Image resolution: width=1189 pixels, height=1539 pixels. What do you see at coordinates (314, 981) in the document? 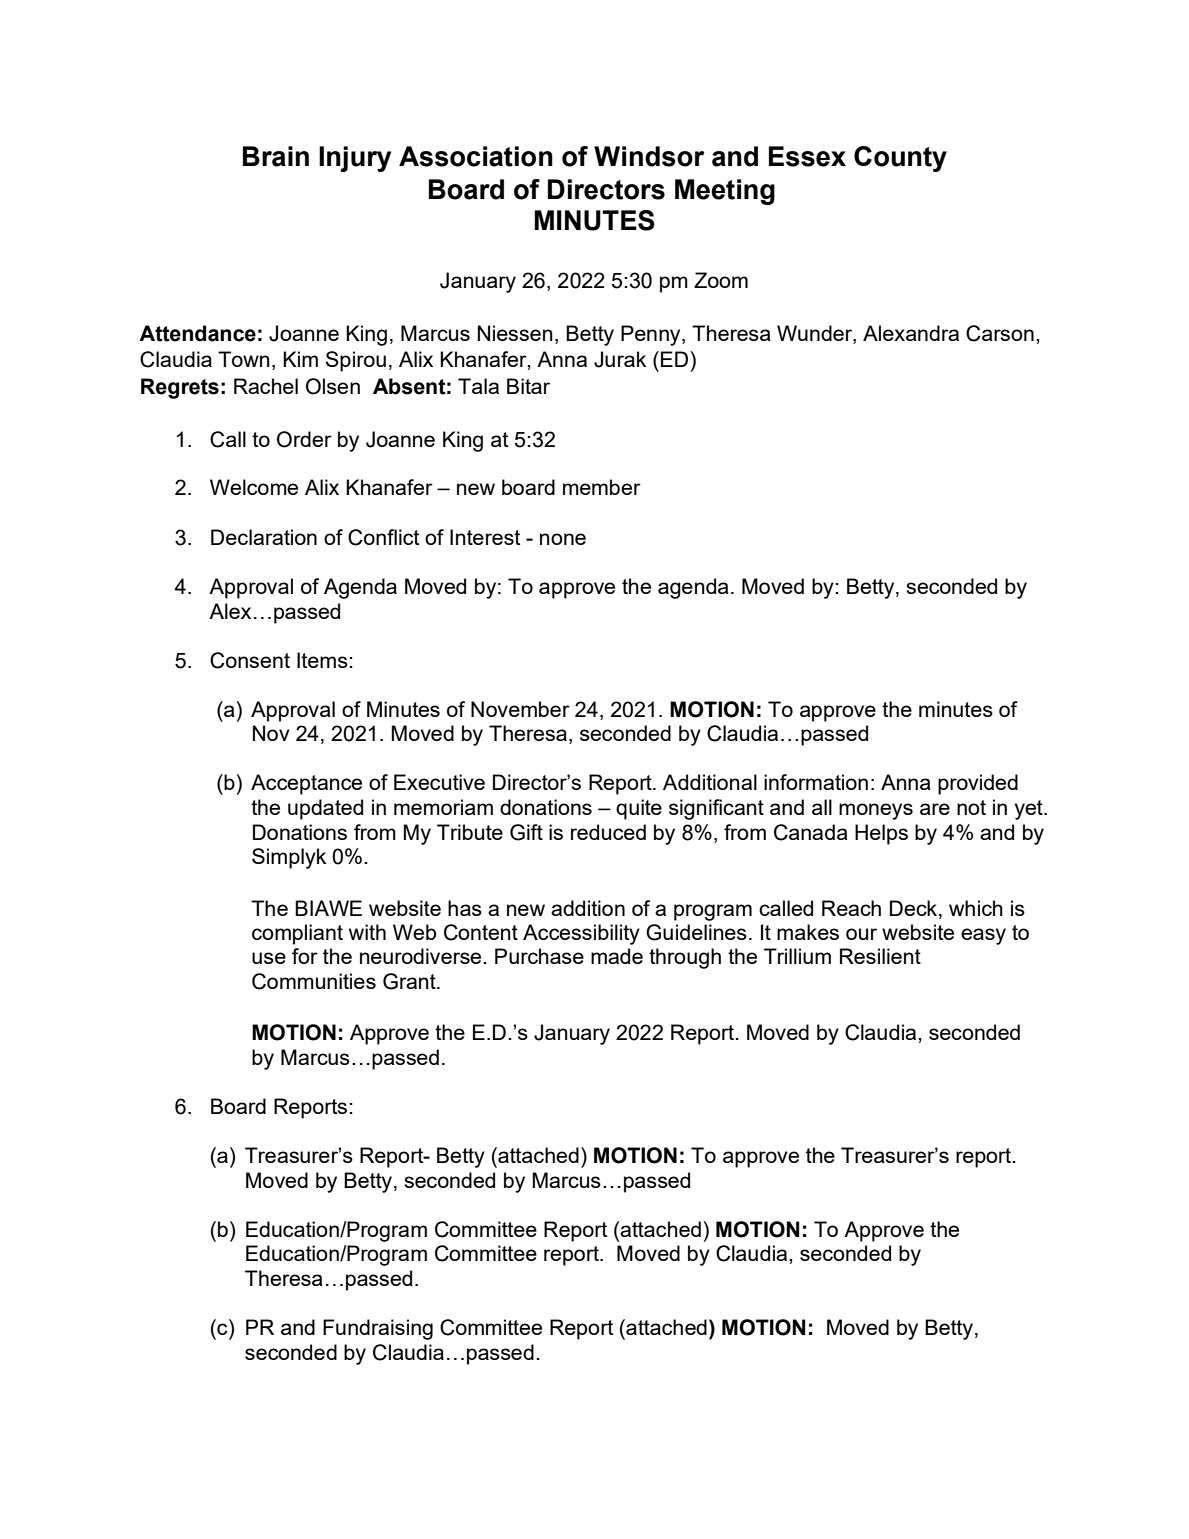
I see `Communities` at bounding box center [314, 981].
